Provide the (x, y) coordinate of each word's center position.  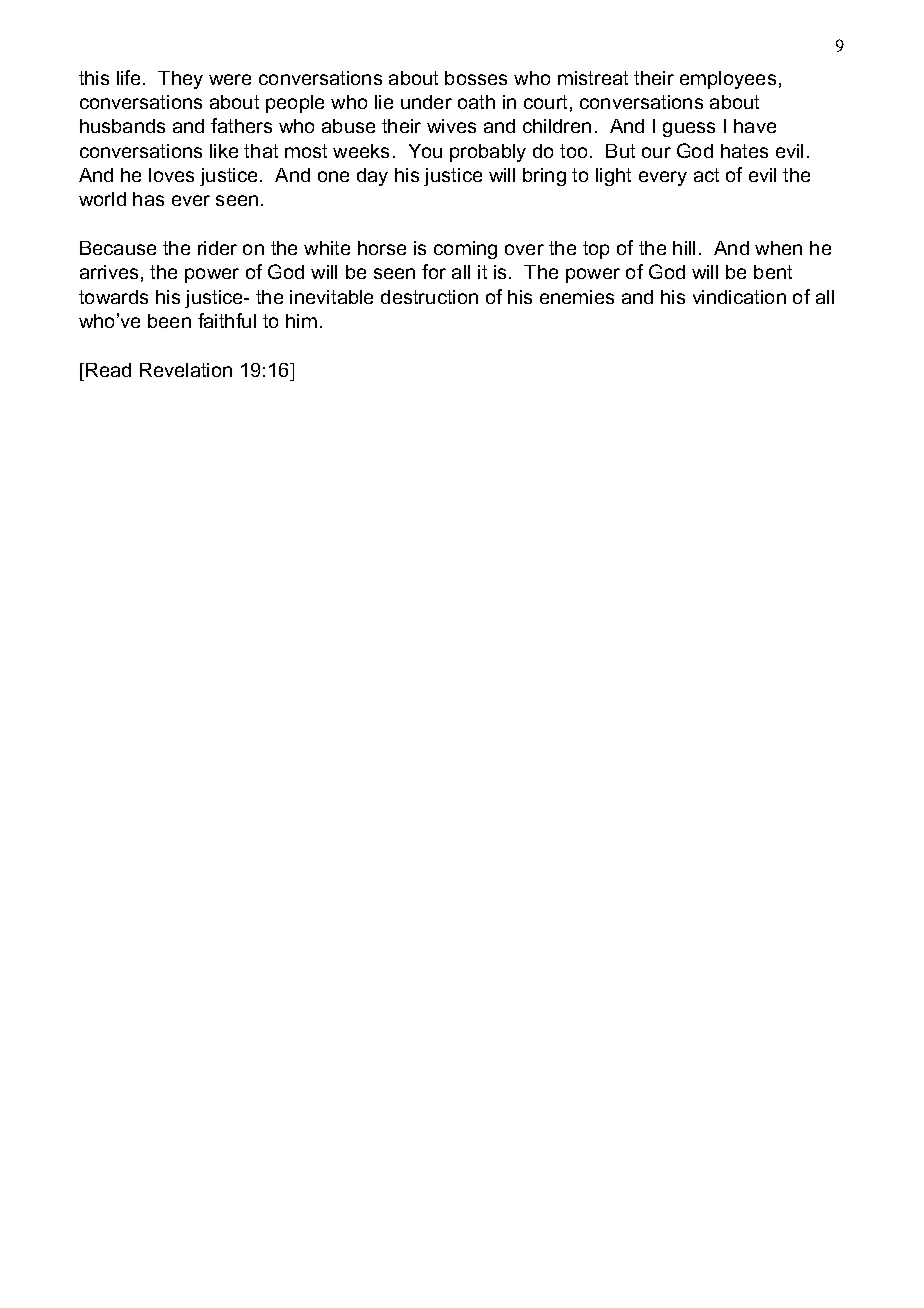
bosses (476, 78)
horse (382, 248)
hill (684, 248)
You (425, 151)
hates (744, 151)
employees (728, 80)
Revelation (186, 370)
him (301, 321)
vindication (739, 297)
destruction (429, 297)
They (180, 80)
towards (113, 297)
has (148, 199)
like (224, 151)
